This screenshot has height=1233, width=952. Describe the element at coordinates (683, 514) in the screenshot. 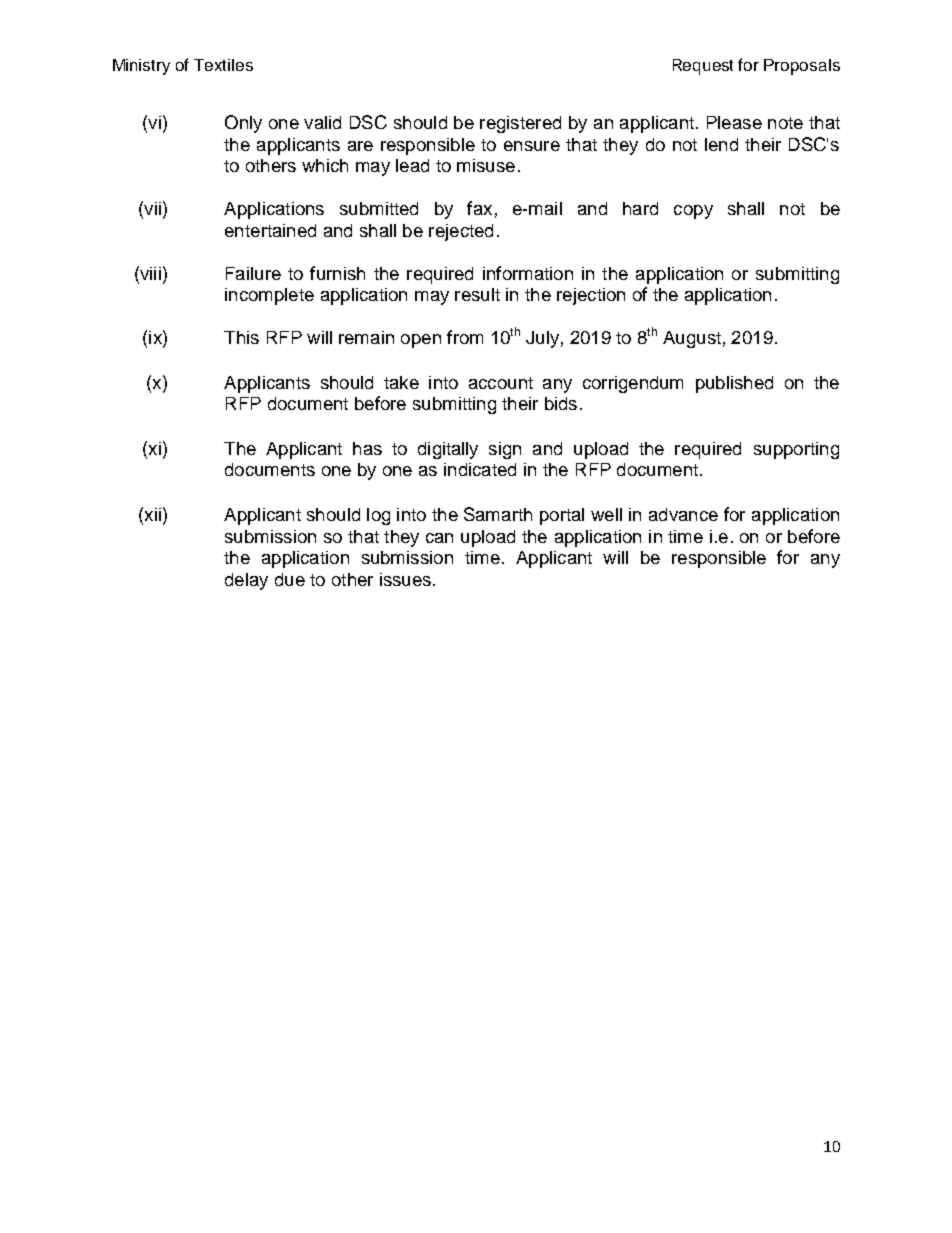

I see `advance` at that location.
